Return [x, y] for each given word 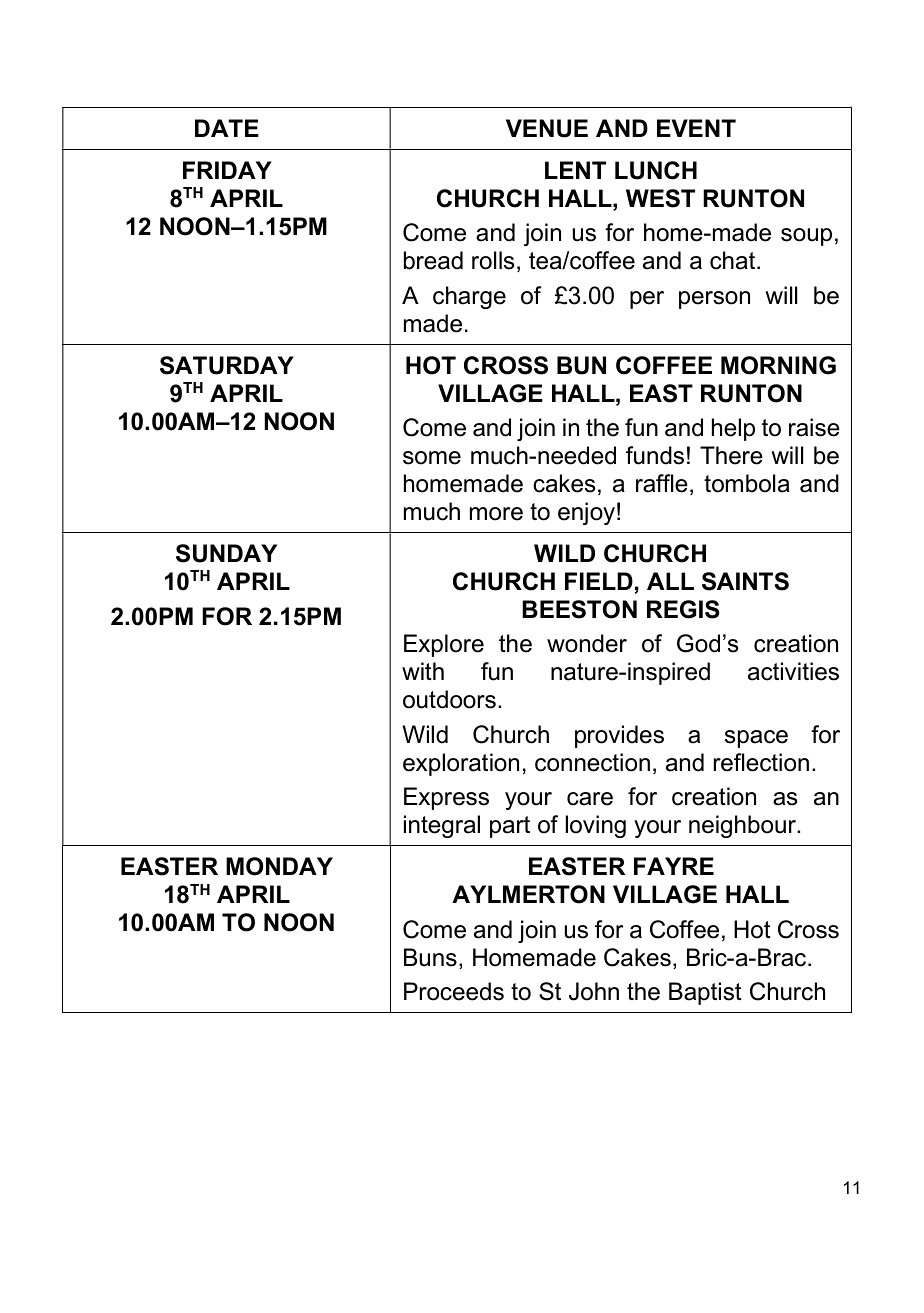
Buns [430, 957]
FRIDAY [227, 170]
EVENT [696, 128]
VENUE [547, 128]
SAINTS [745, 581]
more [496, 514]
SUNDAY [226, 553]
